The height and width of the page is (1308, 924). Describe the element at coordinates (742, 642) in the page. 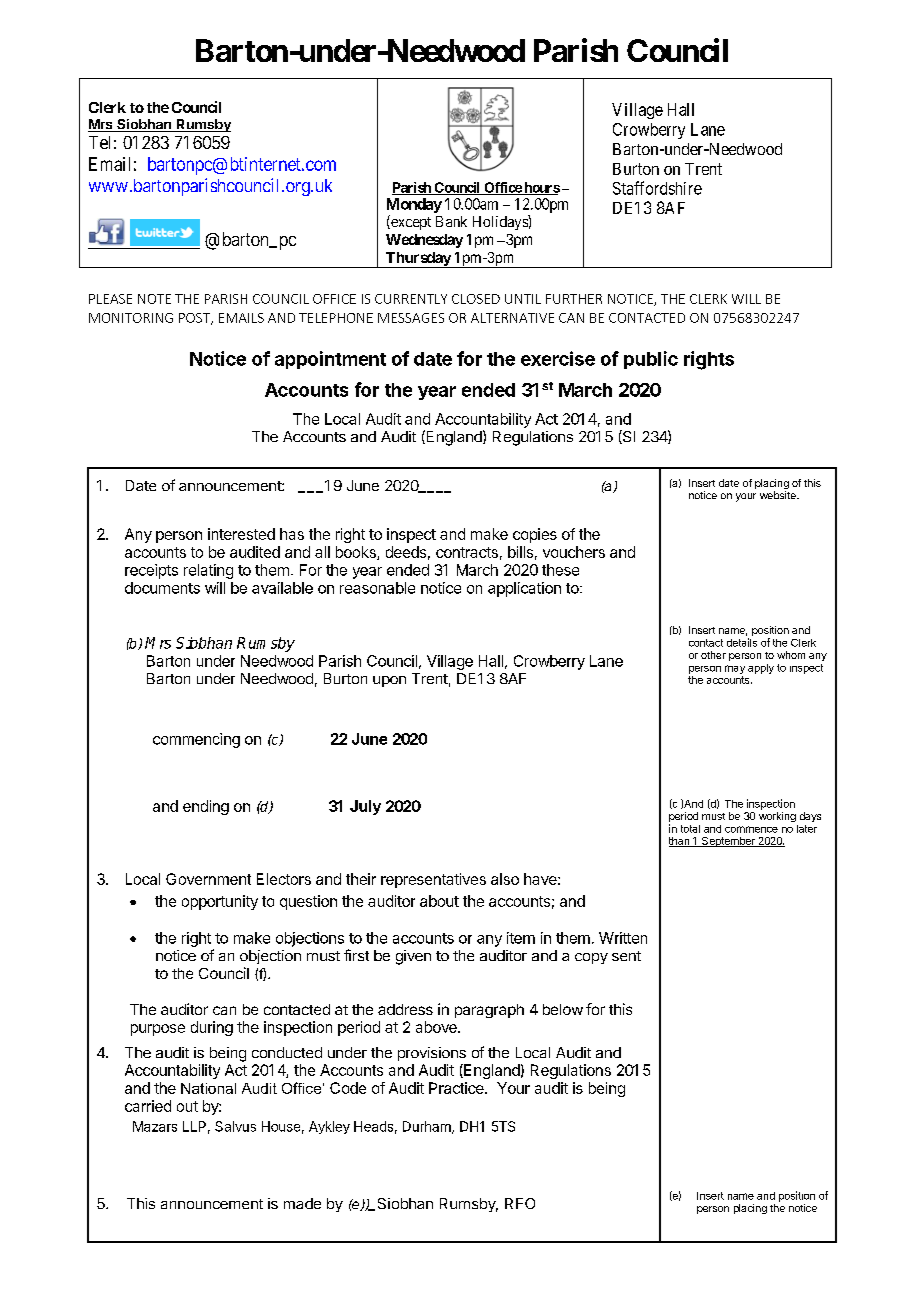

I see `details` at that location.
